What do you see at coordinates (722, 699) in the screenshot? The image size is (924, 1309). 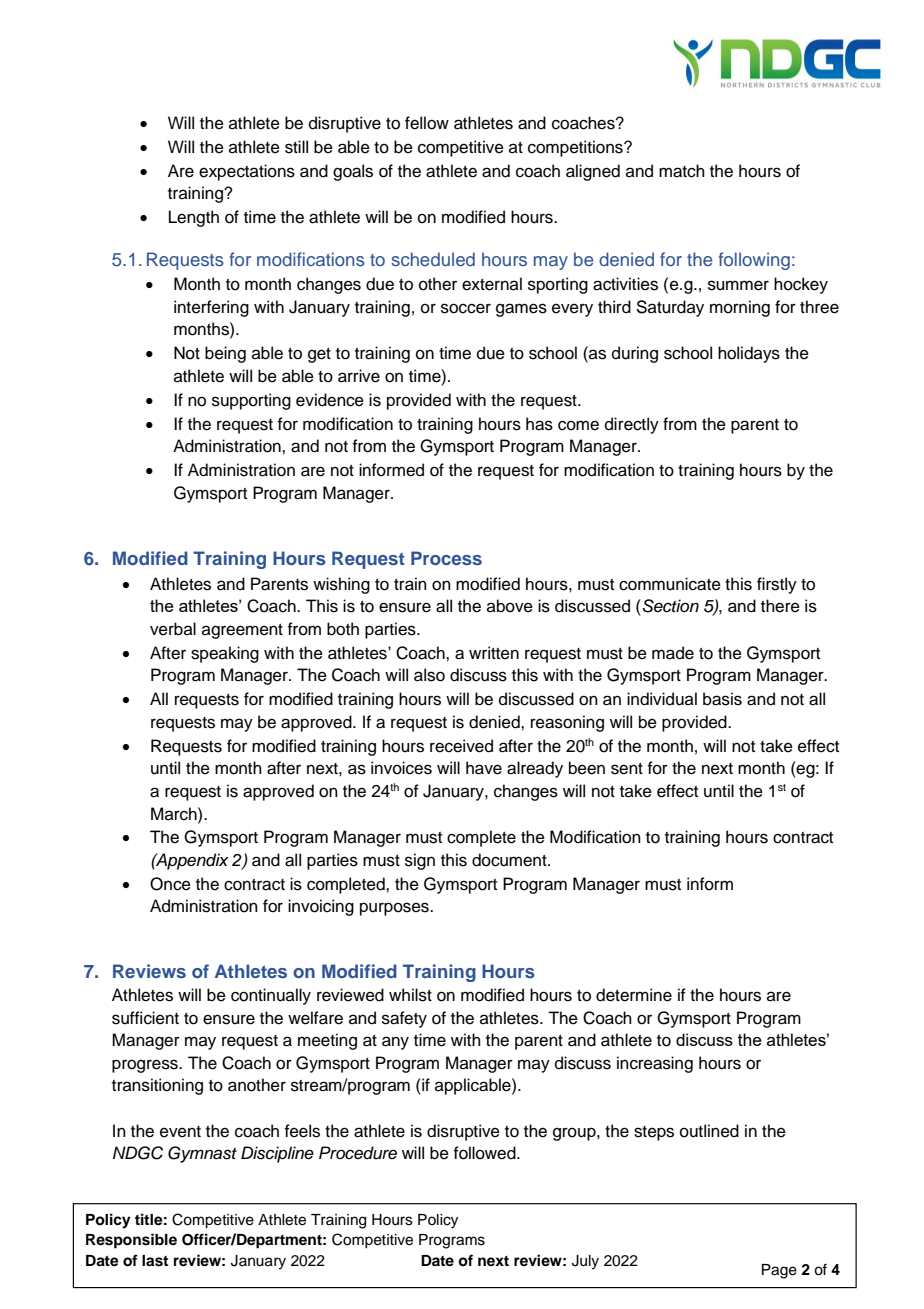 I see `basis` at bounding box center [722, 699].
